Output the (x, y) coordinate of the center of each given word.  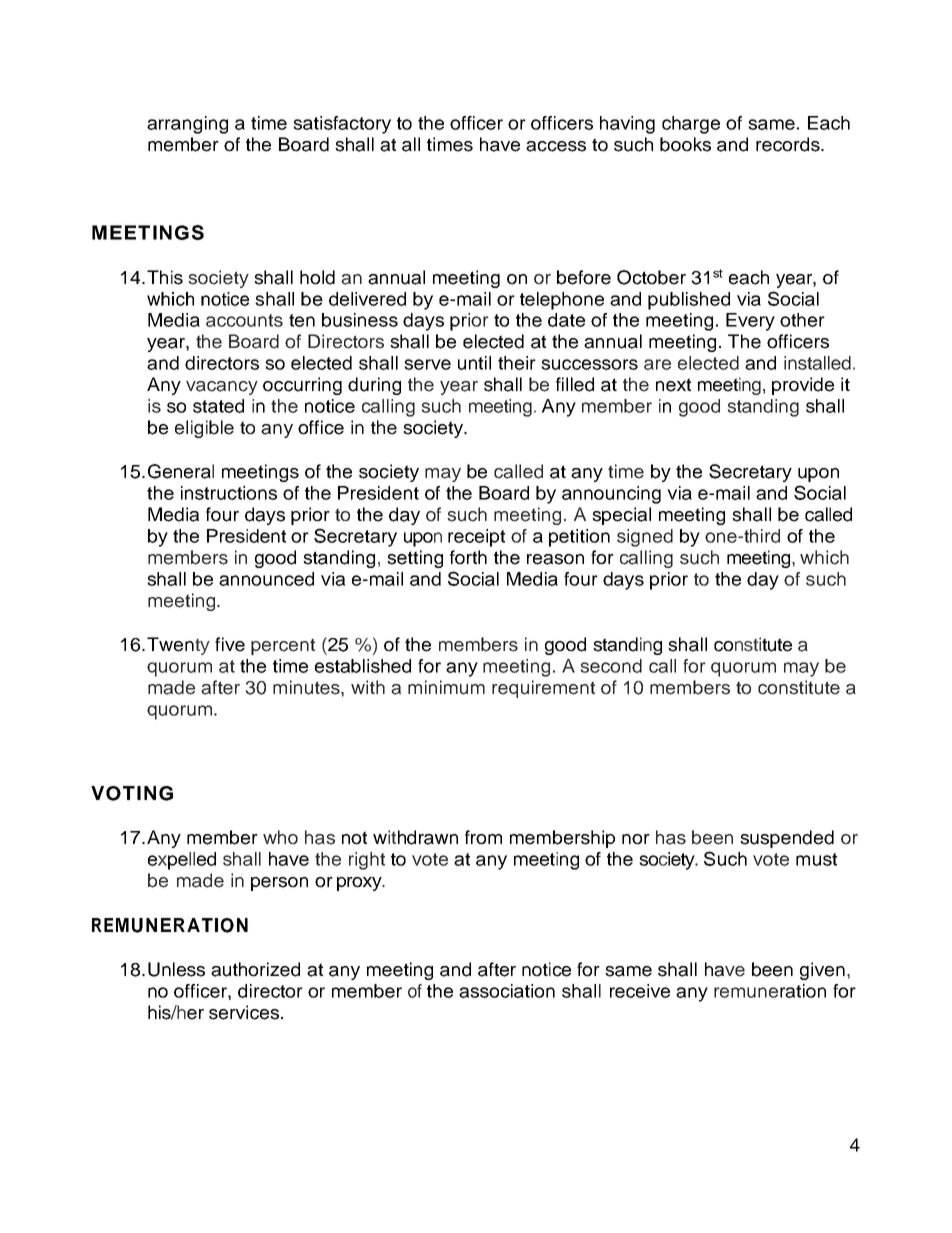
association (507, 991)
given (822, 971)
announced (266, 579)
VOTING (132, 793)
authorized (255, 969)
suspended (787, 839)
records (789, 144)
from (483, 837)
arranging (187, 125)
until (474, 363)
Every (750, 322)
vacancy (222, 388)
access (556, 146)
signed (645, 538)
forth (468, 557)
